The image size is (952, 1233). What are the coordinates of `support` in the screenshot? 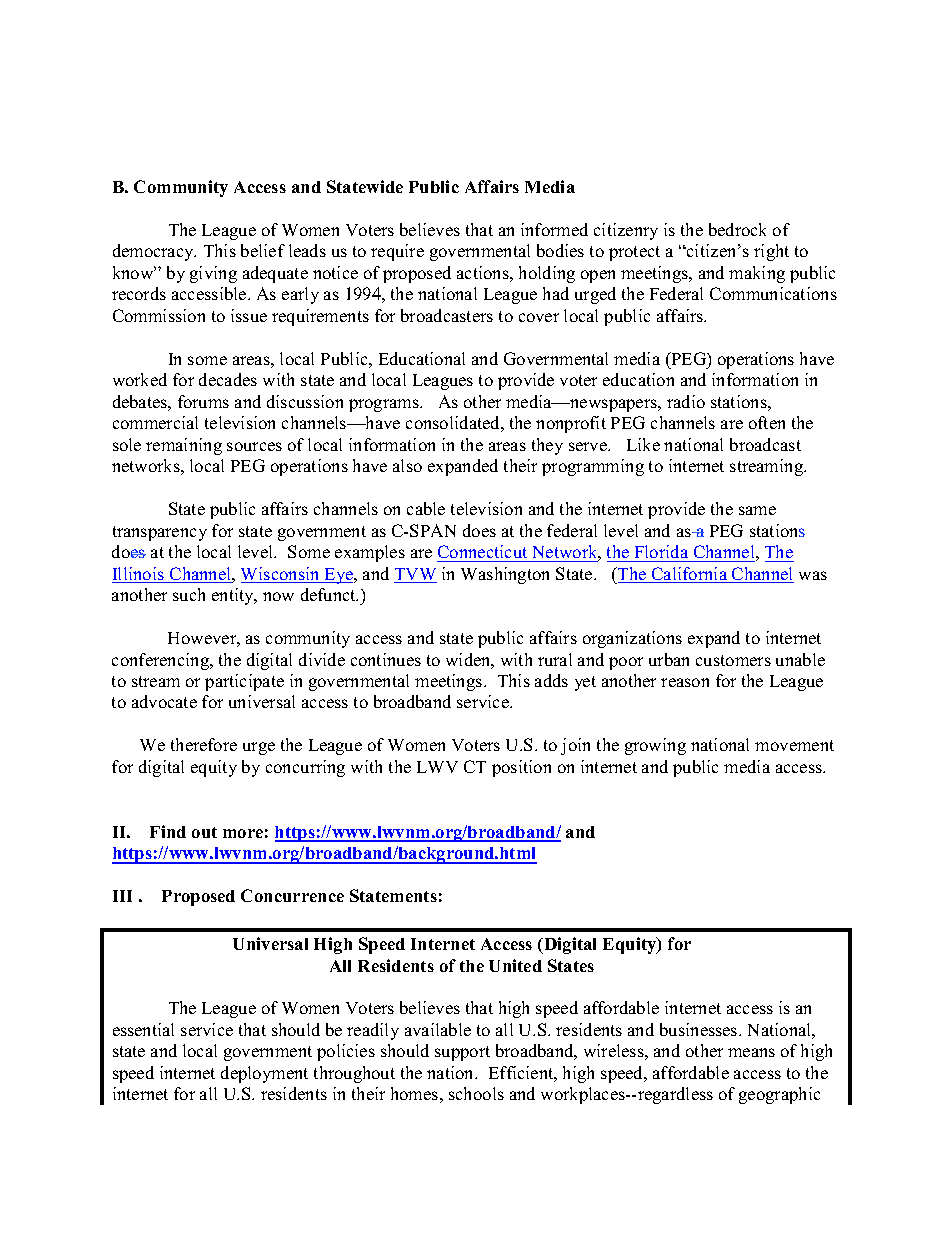 It's located at (462, 1053).
